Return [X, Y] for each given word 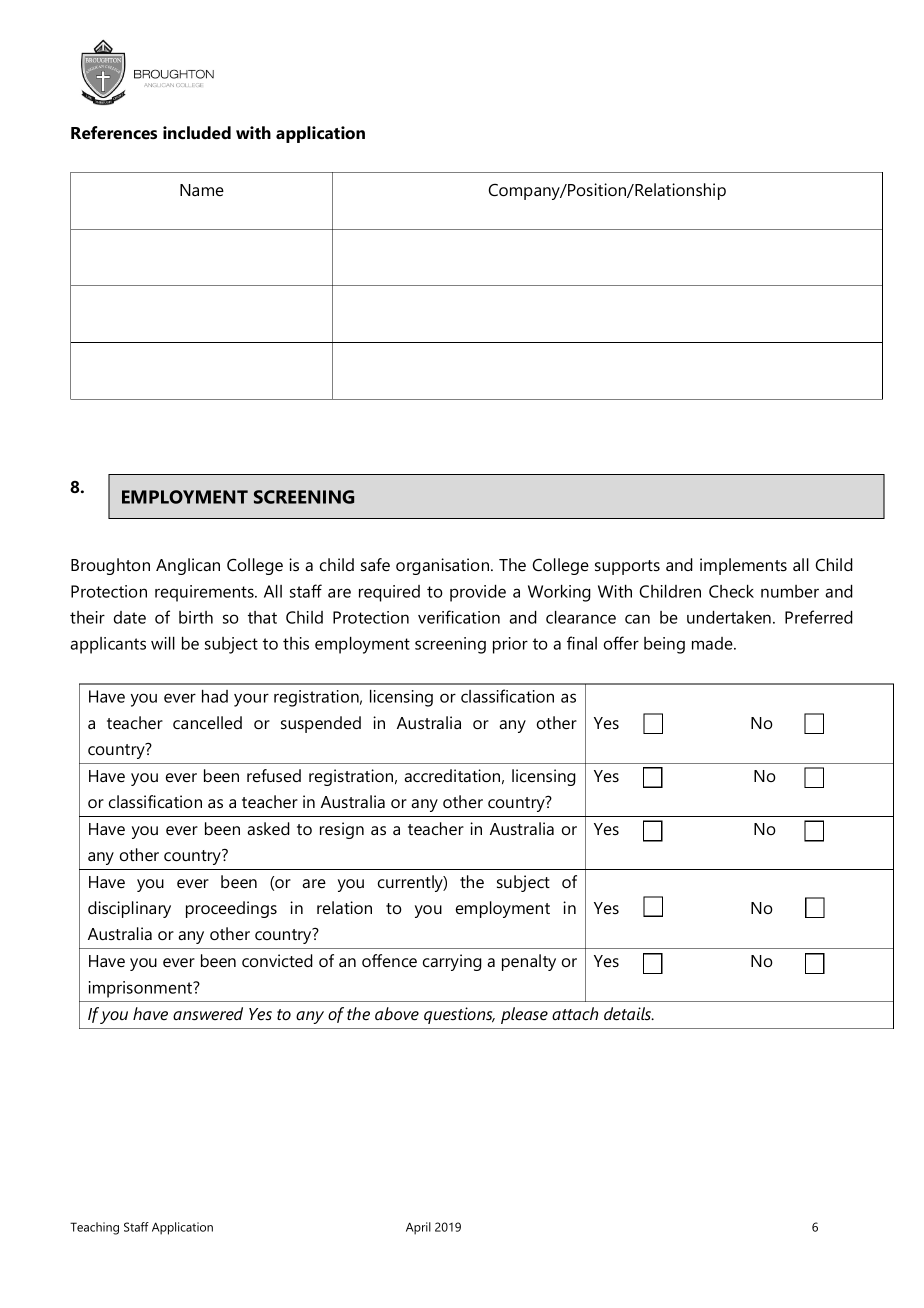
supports [627, 567]
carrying [452, 962]
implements [743, 566]
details [629, 1014]
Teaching [94, 1228]
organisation [444, 566]
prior [510, 645]
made [713, 643]
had [215, 696]
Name [202, 190]
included [197, 133]
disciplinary [129, 909]
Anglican [188, 566]
